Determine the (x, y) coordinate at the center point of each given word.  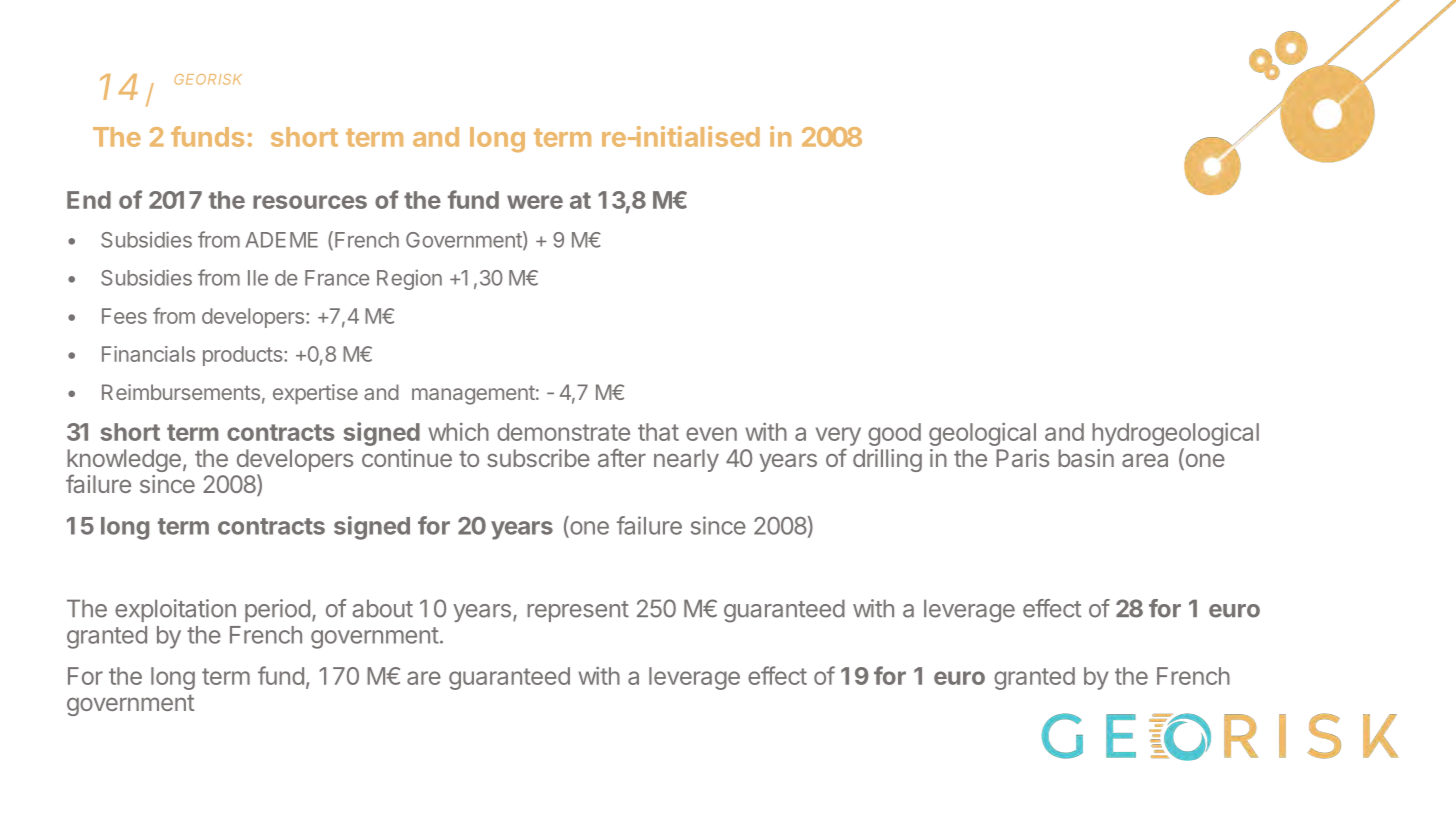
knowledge (124, 462)
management (473, 395)
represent (578, 611)
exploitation (175, 610)
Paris (1022, 458)
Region (409, 279)
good (894, 434)
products (244, 356)
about (382, 608)
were (535, 202)
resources (310, 202)
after (622, 457)
